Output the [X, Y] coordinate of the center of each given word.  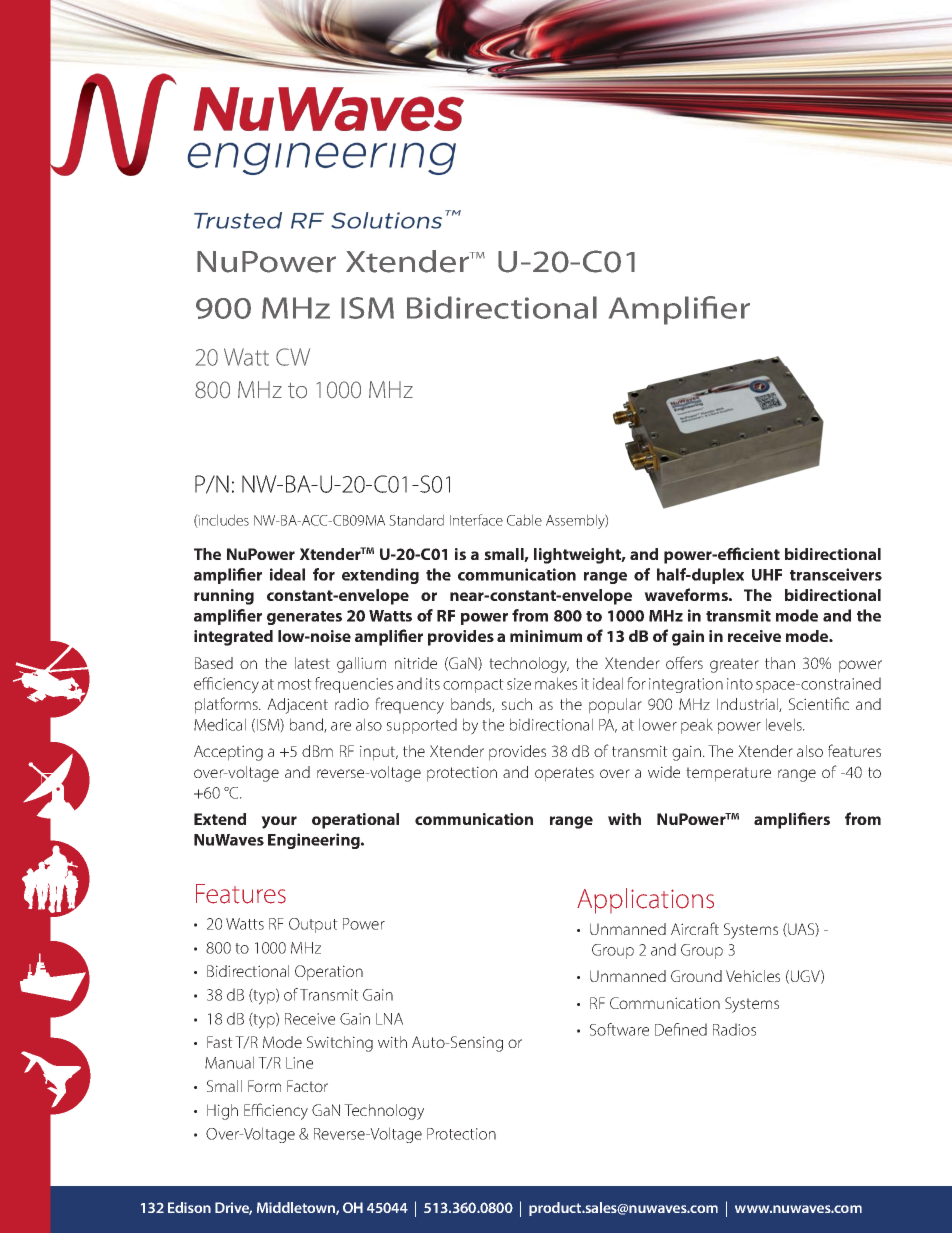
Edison [189, 1207]
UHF [767, 575]
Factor [307, 1086]
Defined [681, 1029]
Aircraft [695, 928]
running [224, 597]
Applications [645, 901]
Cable [524, 520]
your [279, 822]
